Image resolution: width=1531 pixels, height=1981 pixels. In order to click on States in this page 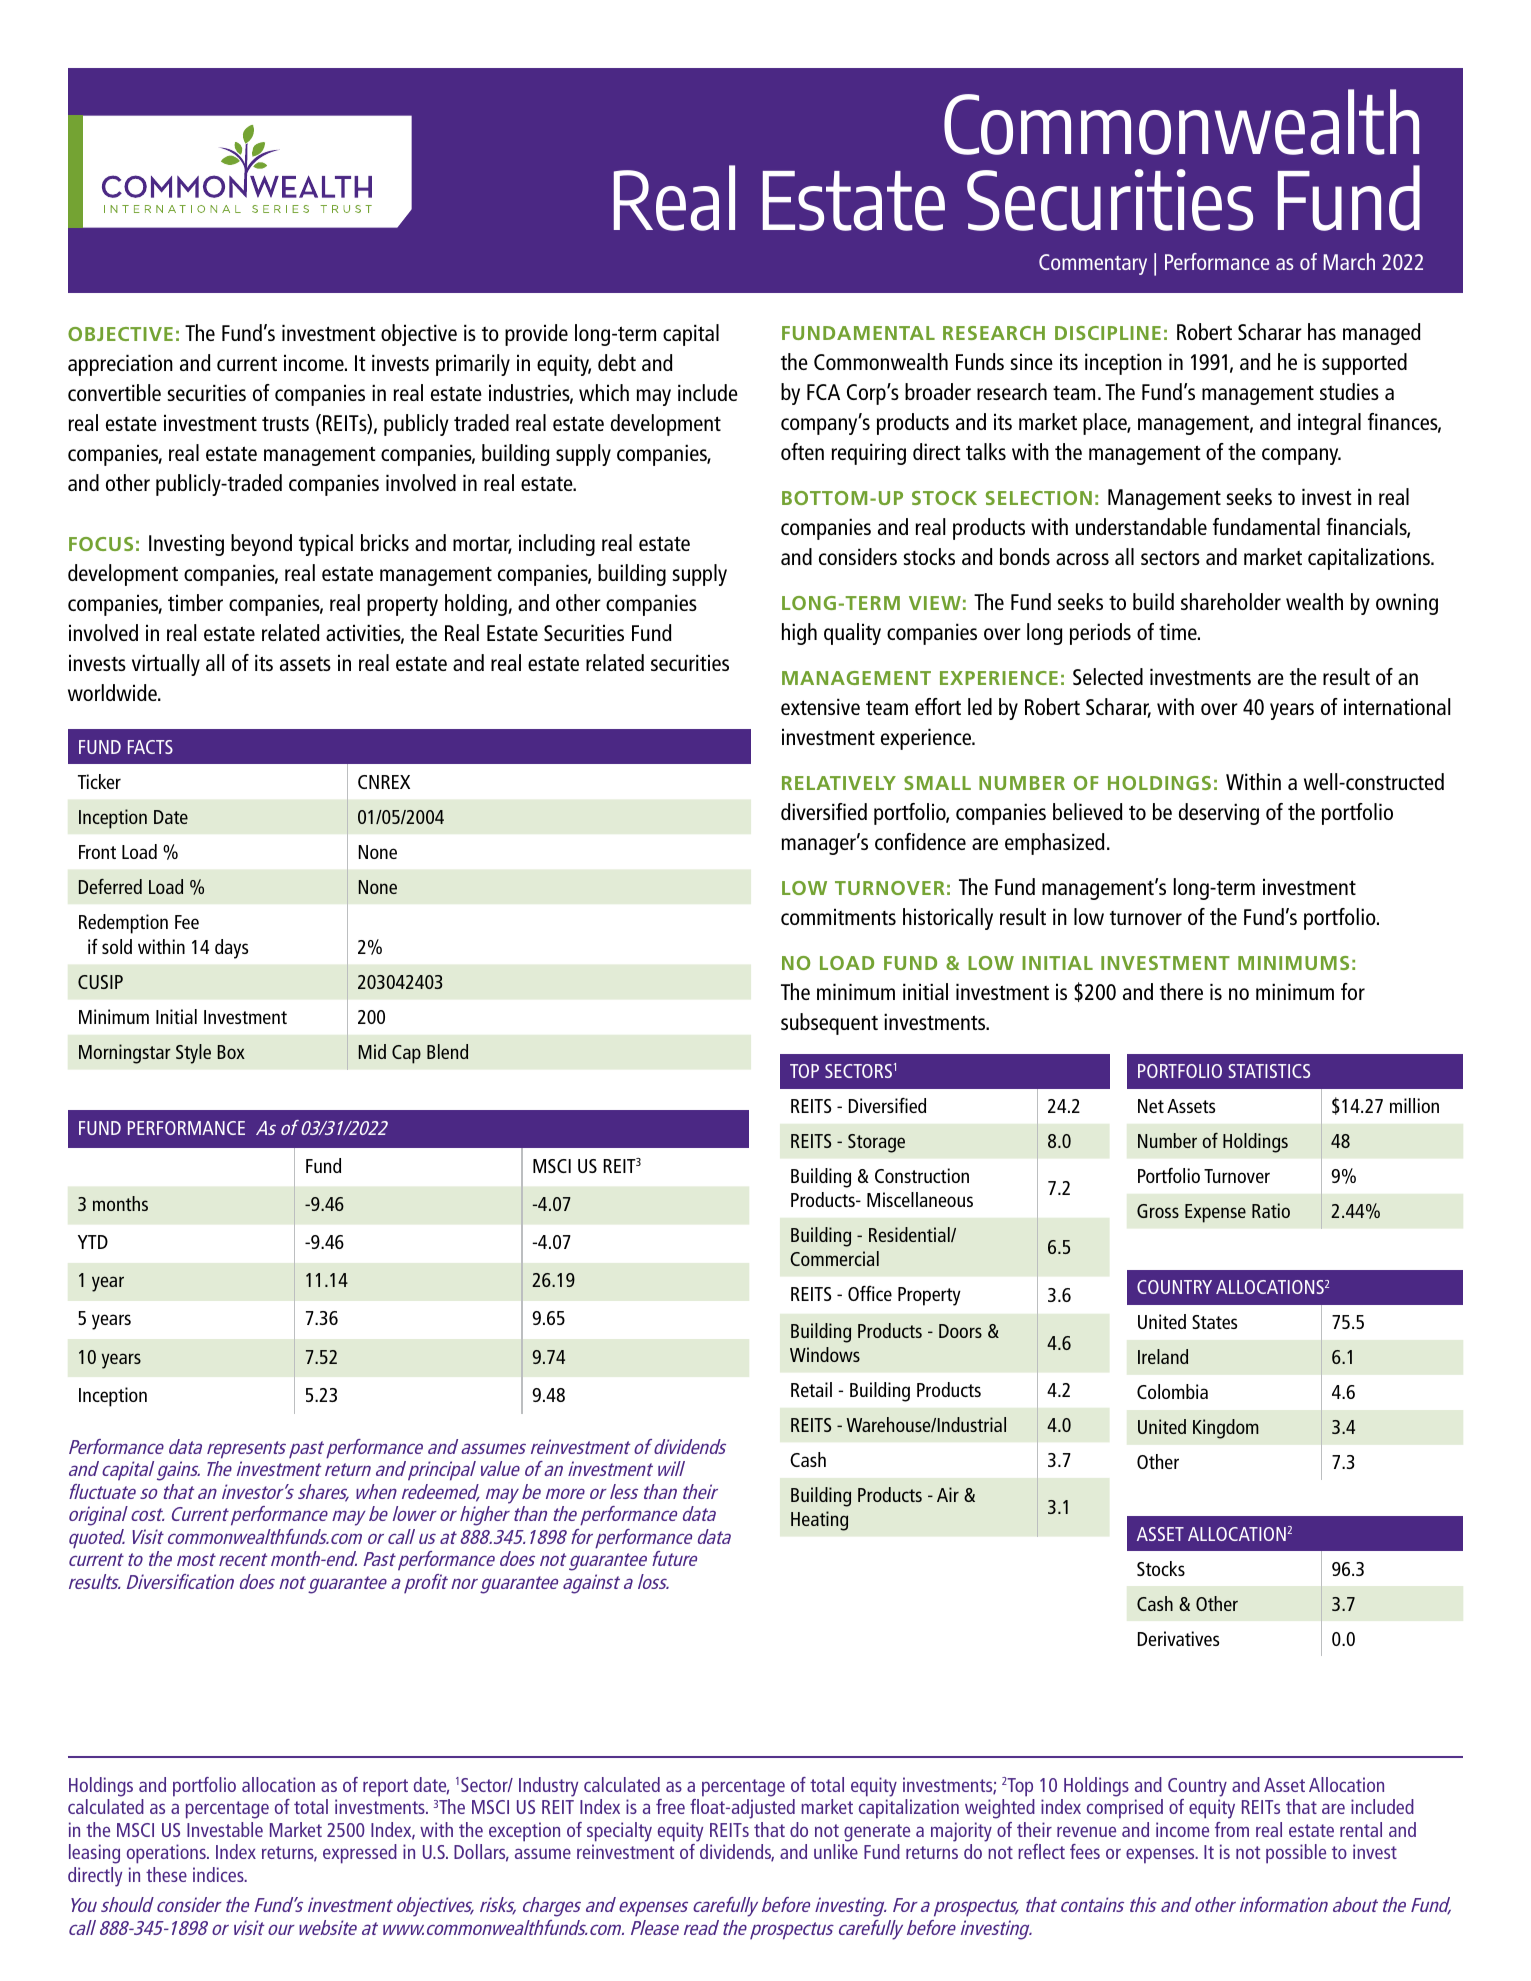, I will do `click(1214, 1322)`.
